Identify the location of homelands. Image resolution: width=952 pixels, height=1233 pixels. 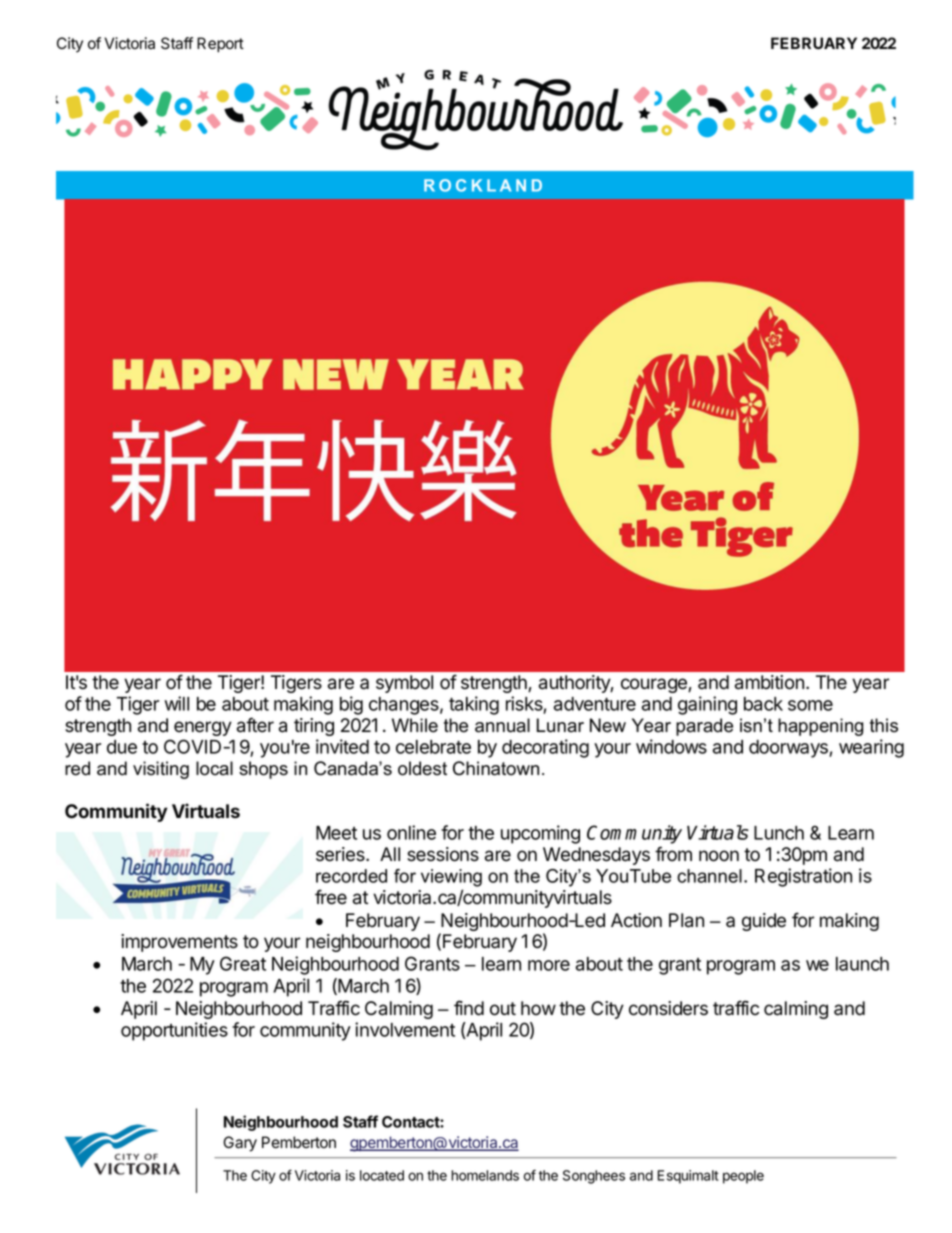
(485, 1175).
